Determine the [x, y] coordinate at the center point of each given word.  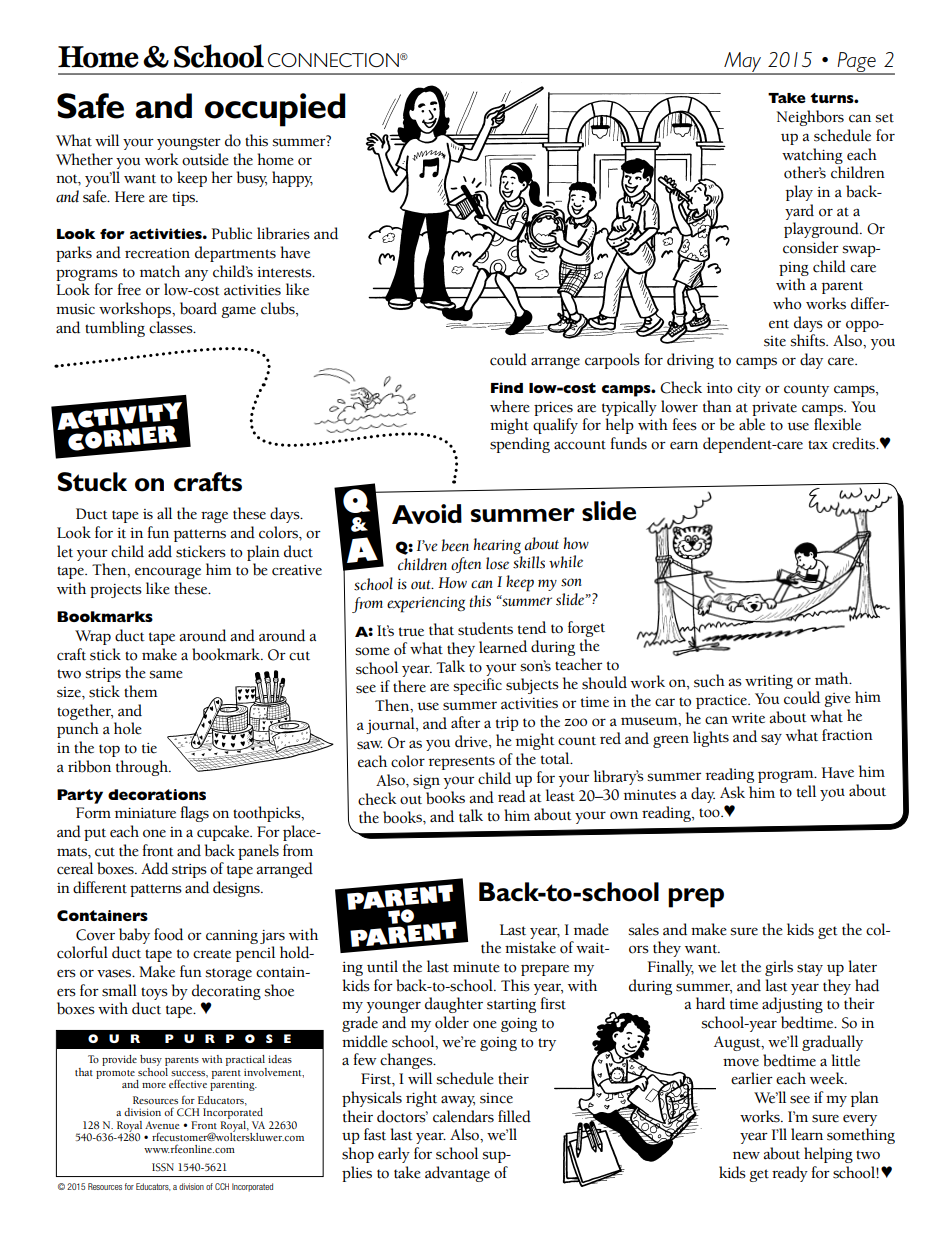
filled [514, 1116]
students [485, 629]
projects [116, 591]
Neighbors [810, 118]
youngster [189, 143]
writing [769, 682]
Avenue [162, 1125]
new [746, 1156]
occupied [275, 110]
